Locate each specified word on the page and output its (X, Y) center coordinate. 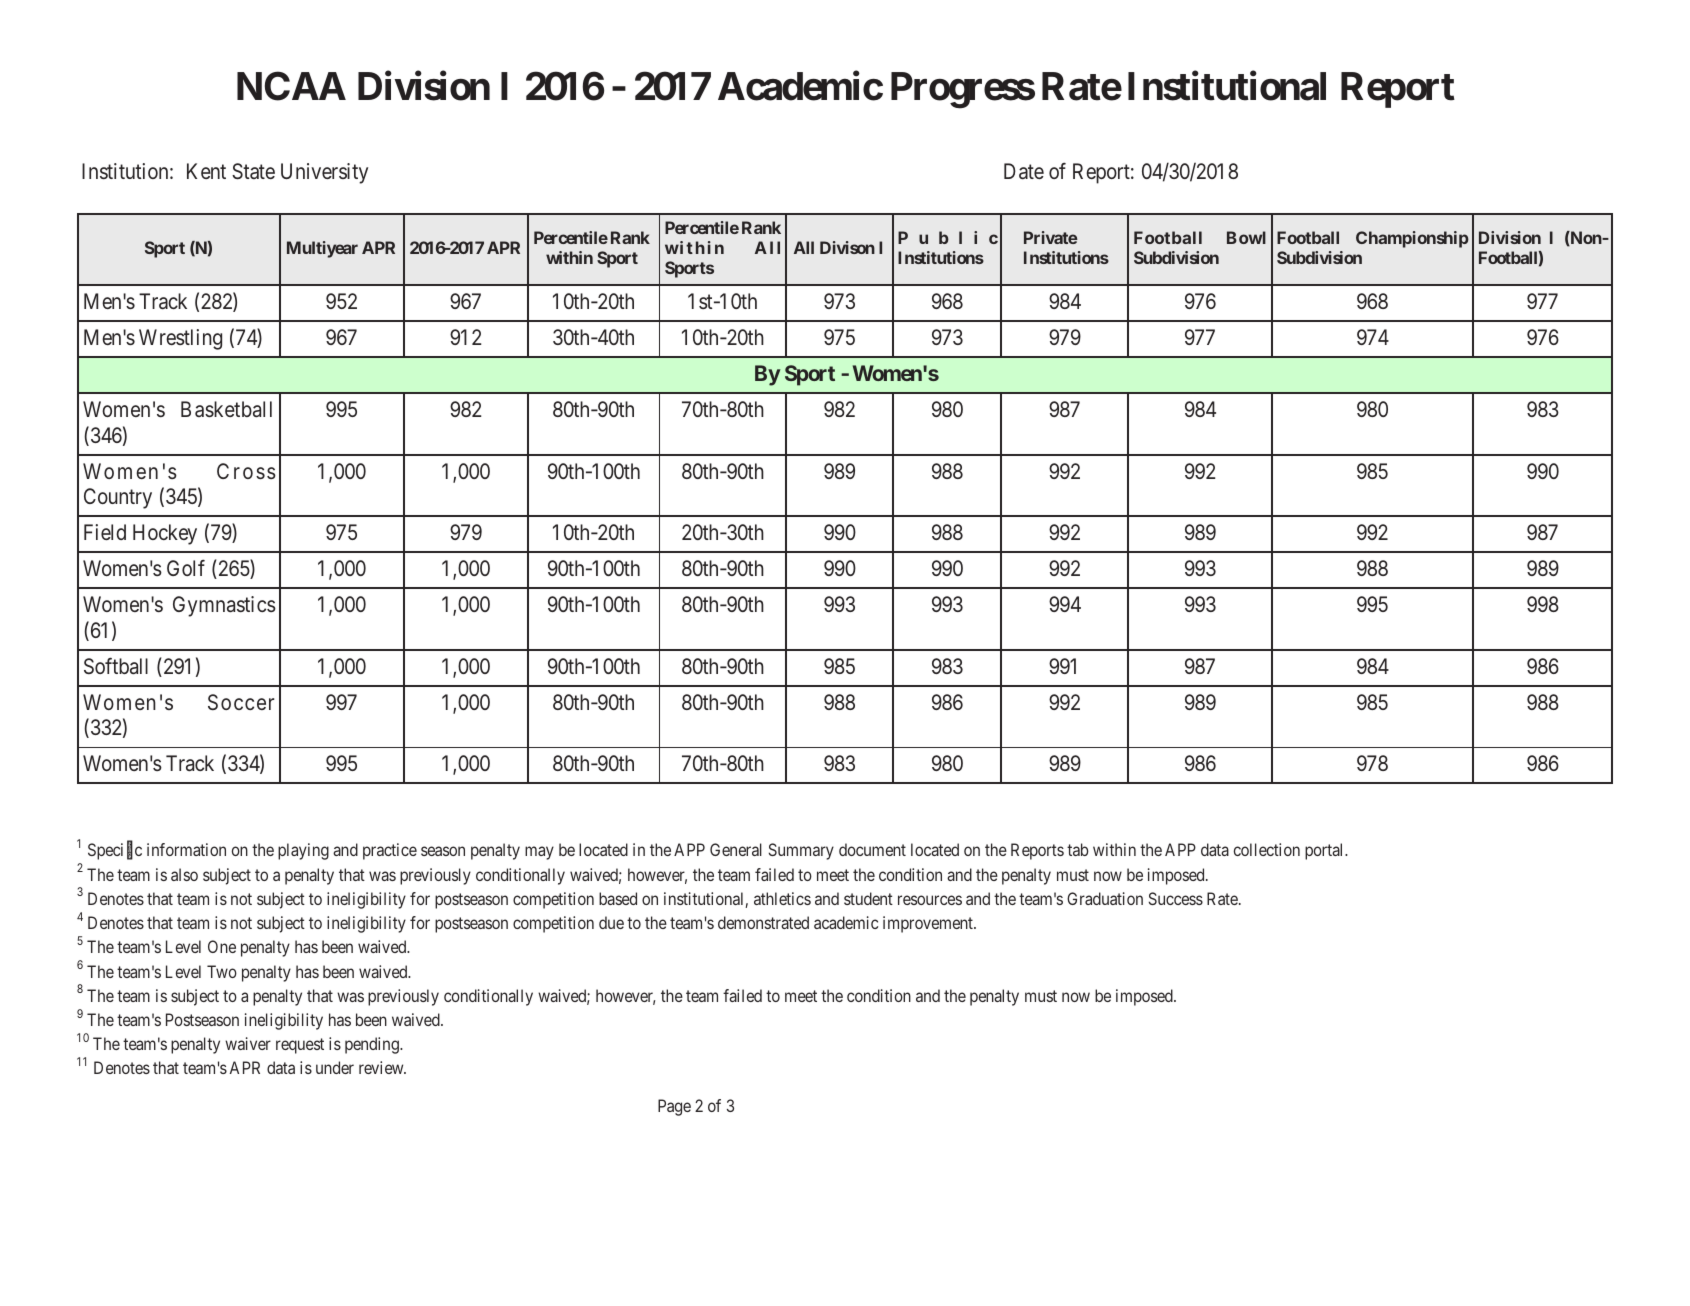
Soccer (241, 702)
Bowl (1246, 237)
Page (674, 1107)
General (736, 849)
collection (1267, 849)
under (335, 1067)
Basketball (226, 409)
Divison (847, 247)
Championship (1412, 239)
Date (1024, 171)
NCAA (291, 86)
